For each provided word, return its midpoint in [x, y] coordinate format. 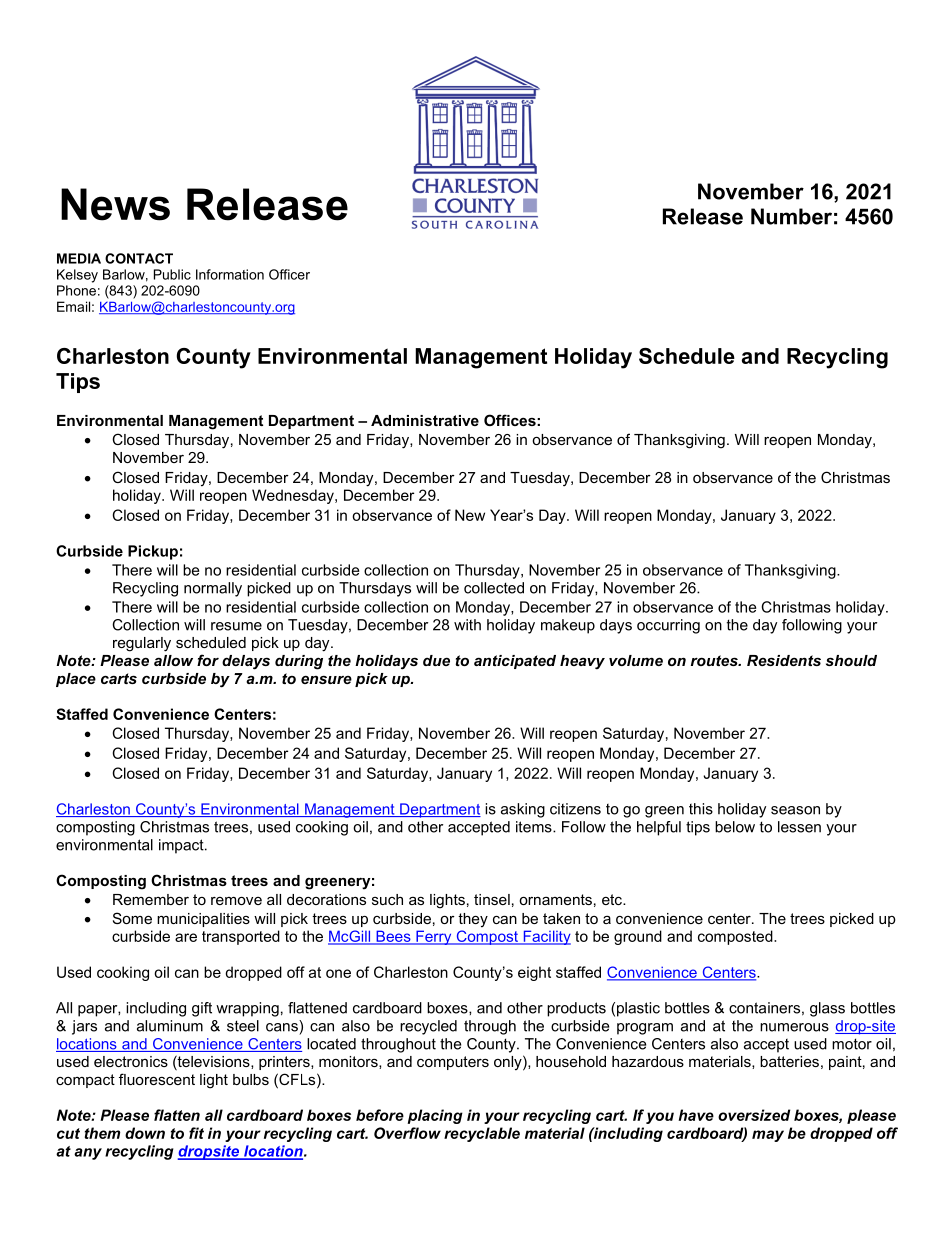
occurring [668, 626]
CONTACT [139, 258]
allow [173, 660]
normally [213, 589]
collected [494, 588]
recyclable [482, 1134]
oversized [754, 1115]
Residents [784, 660]
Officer [289, 274]
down [145, 1133]
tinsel [492, 899]
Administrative [425, 420]
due [436, 660]
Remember [151, 899]
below [735, 827]
